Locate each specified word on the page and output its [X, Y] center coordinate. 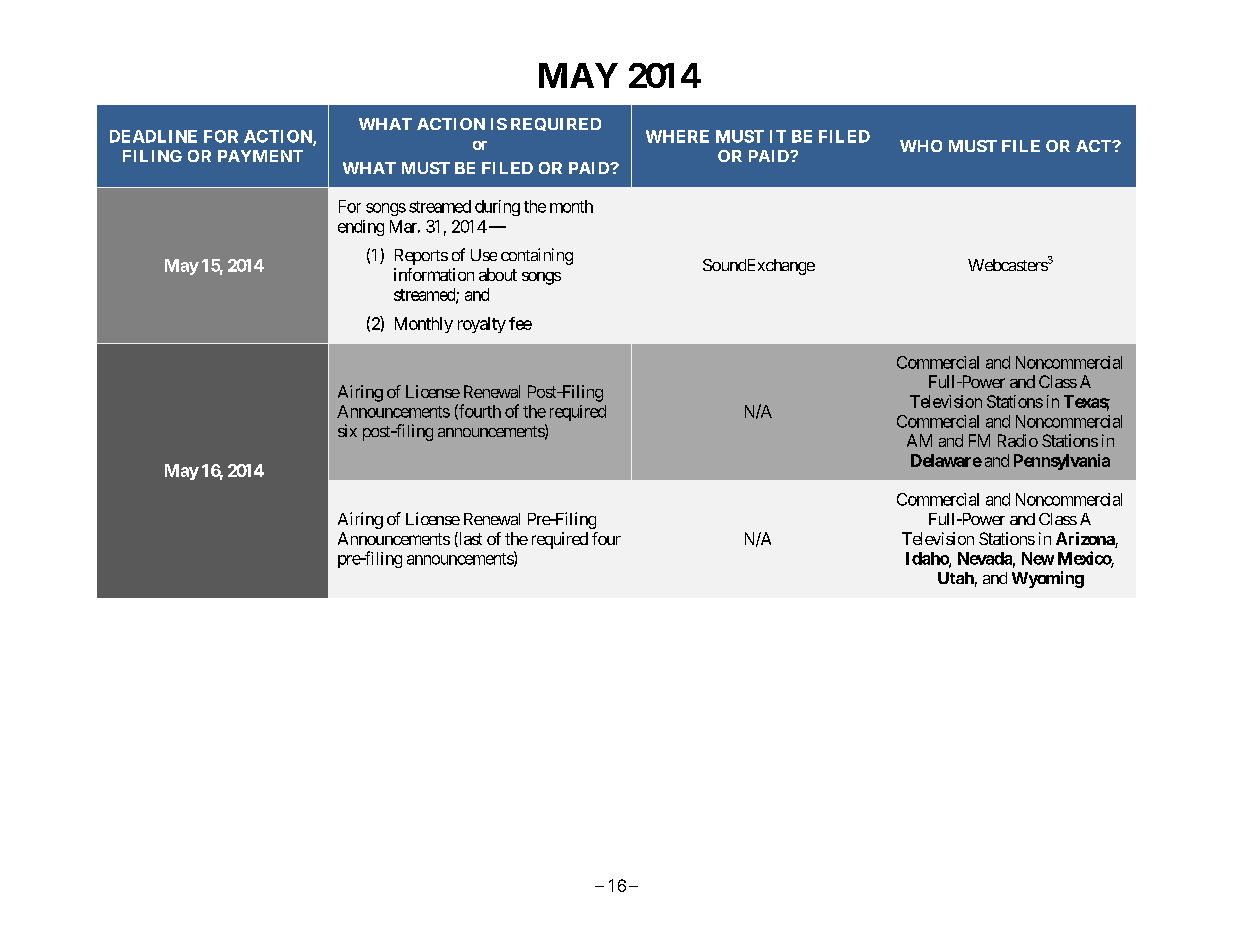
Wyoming [1048, 579]
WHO [921, 146]
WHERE [677, 136]
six [347, 430]
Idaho [928, 559]
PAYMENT [260, 156]
